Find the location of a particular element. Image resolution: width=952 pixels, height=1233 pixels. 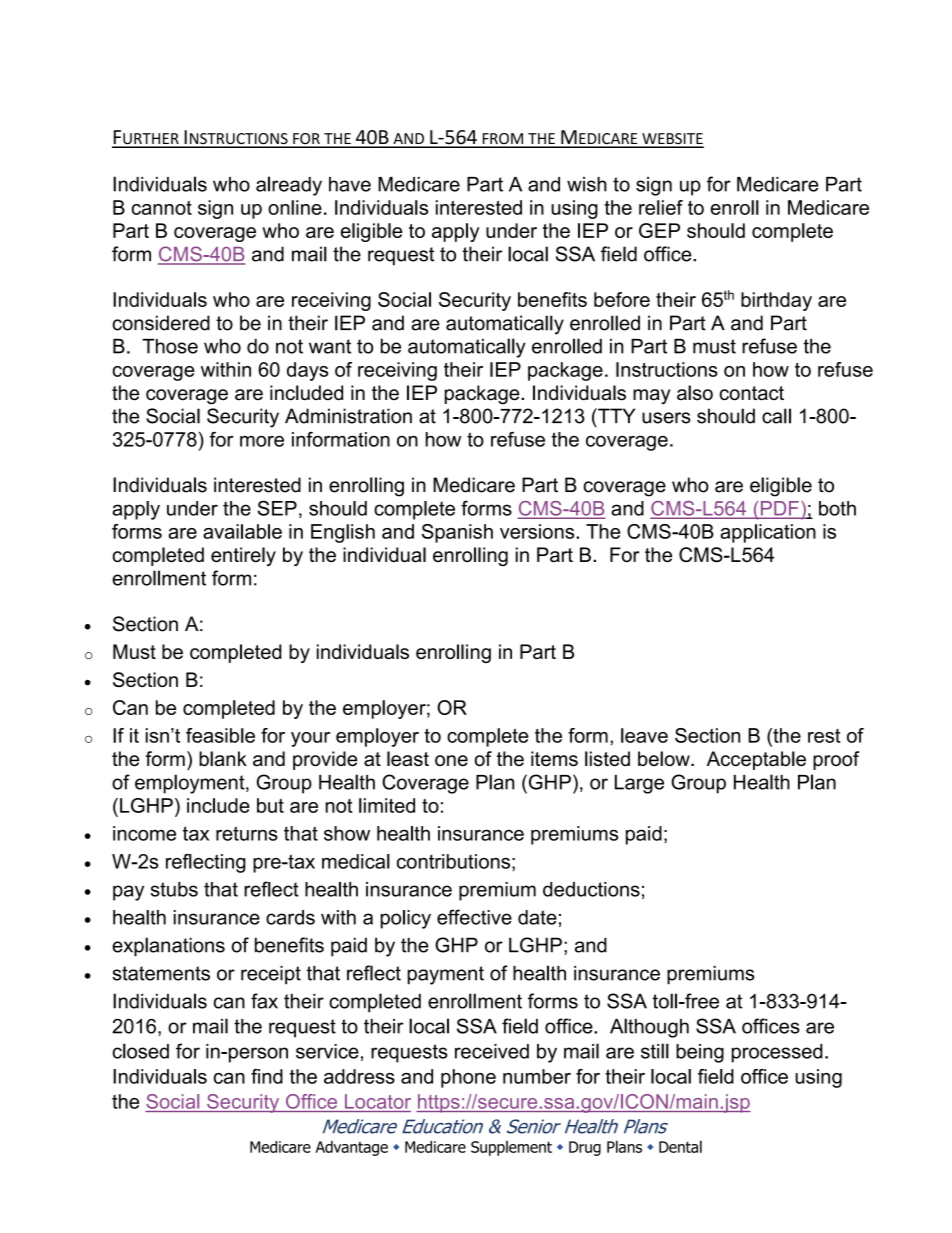

cards is located at coordinates (290, 917).
